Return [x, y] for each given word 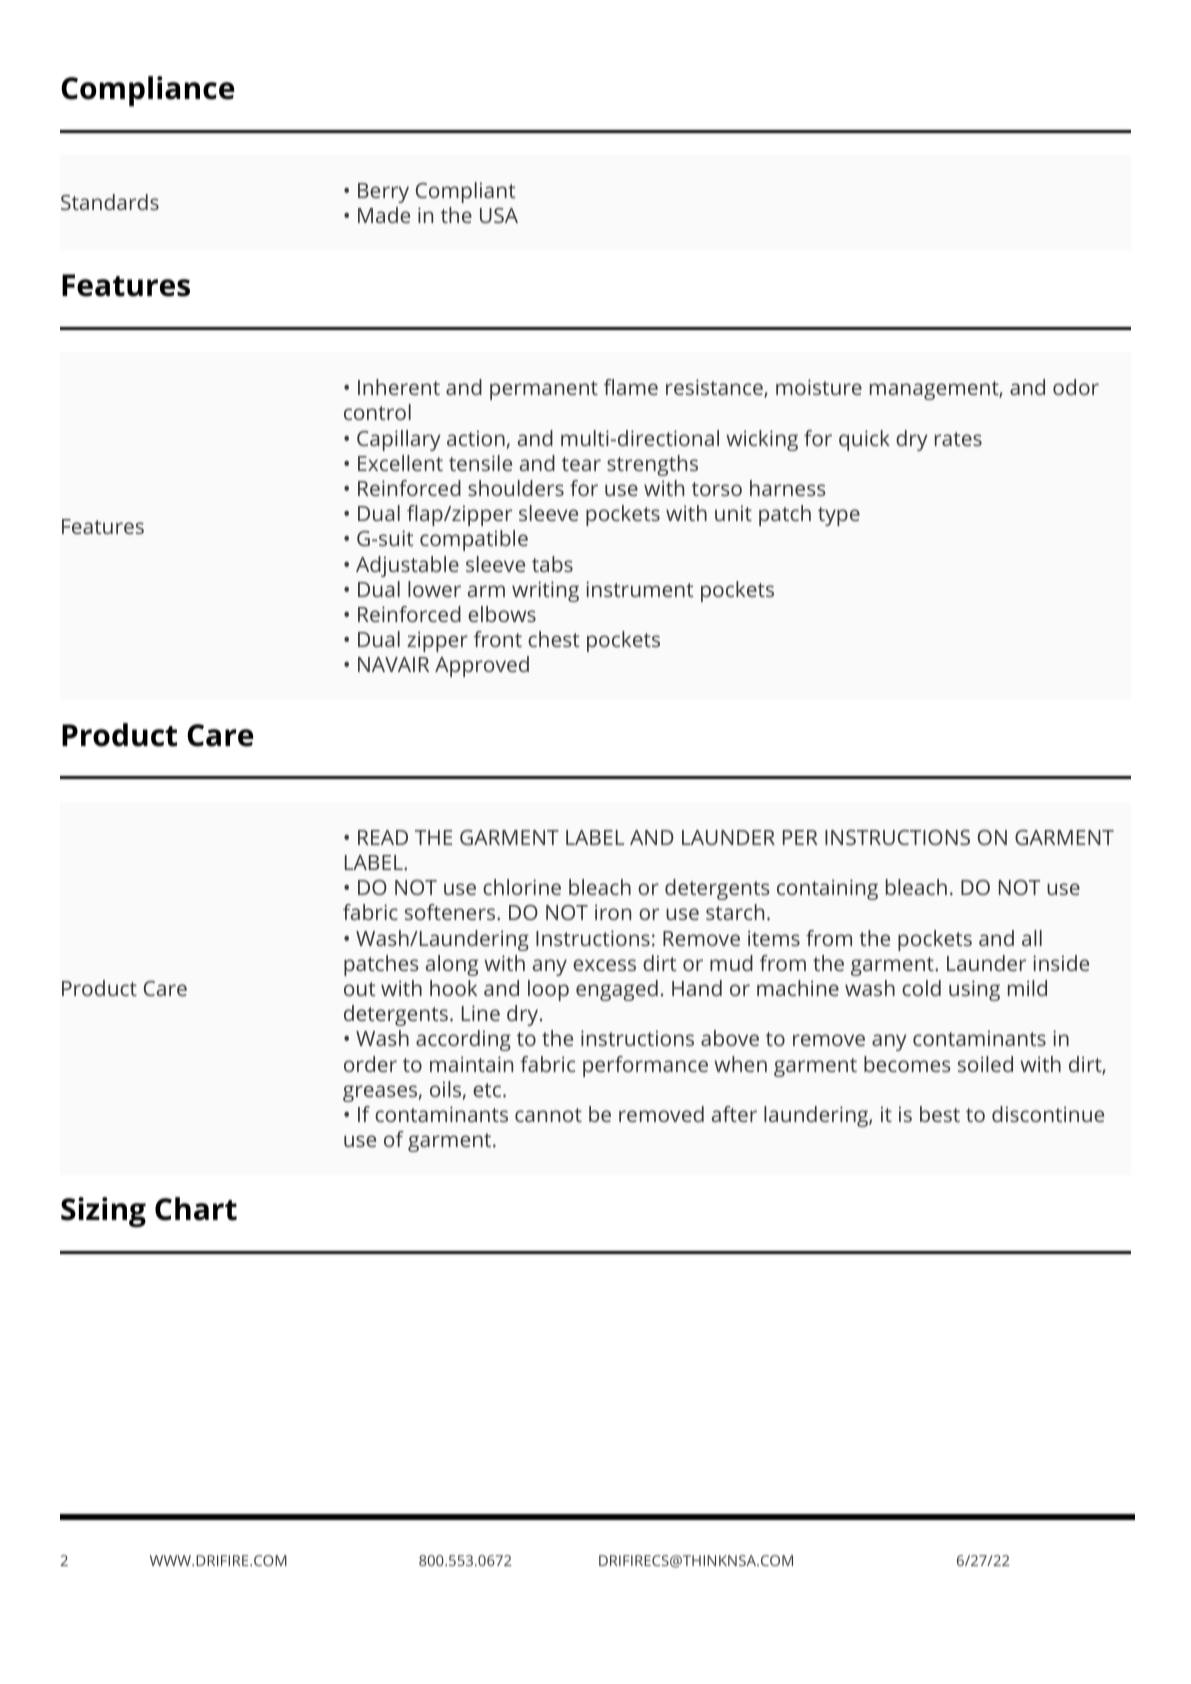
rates [958, 439]
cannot [548, 1115]
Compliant [465, 192]
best [940, 1114]
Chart [196, 1209]
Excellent [400, 463]
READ [383, 837]
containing [827, 889]
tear [581, 464]
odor [1076, 387]
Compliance [147, 91]
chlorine [522, 887]
